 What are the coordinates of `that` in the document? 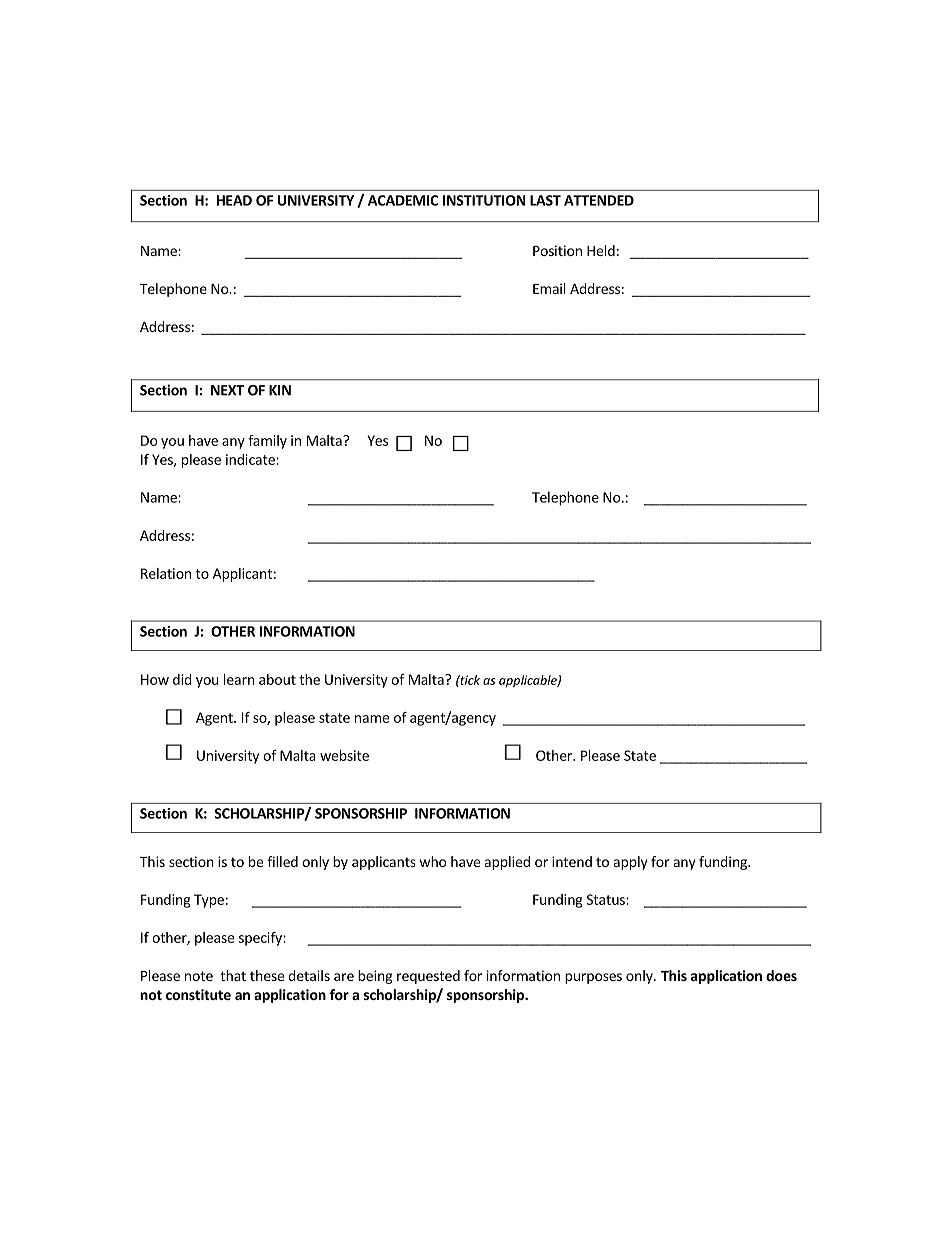 It's located at (233, 975).
